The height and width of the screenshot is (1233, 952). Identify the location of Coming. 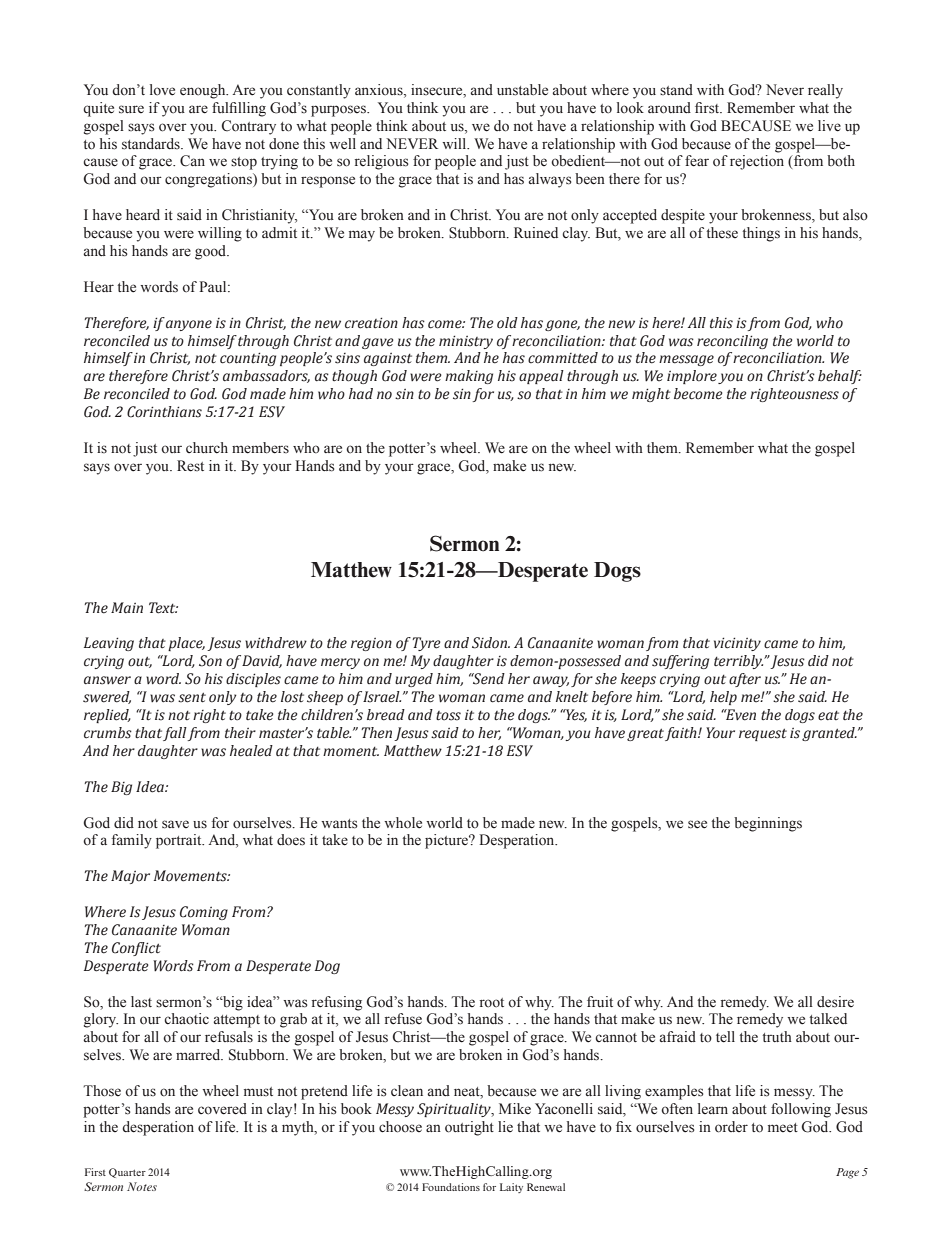
(204, 913).
